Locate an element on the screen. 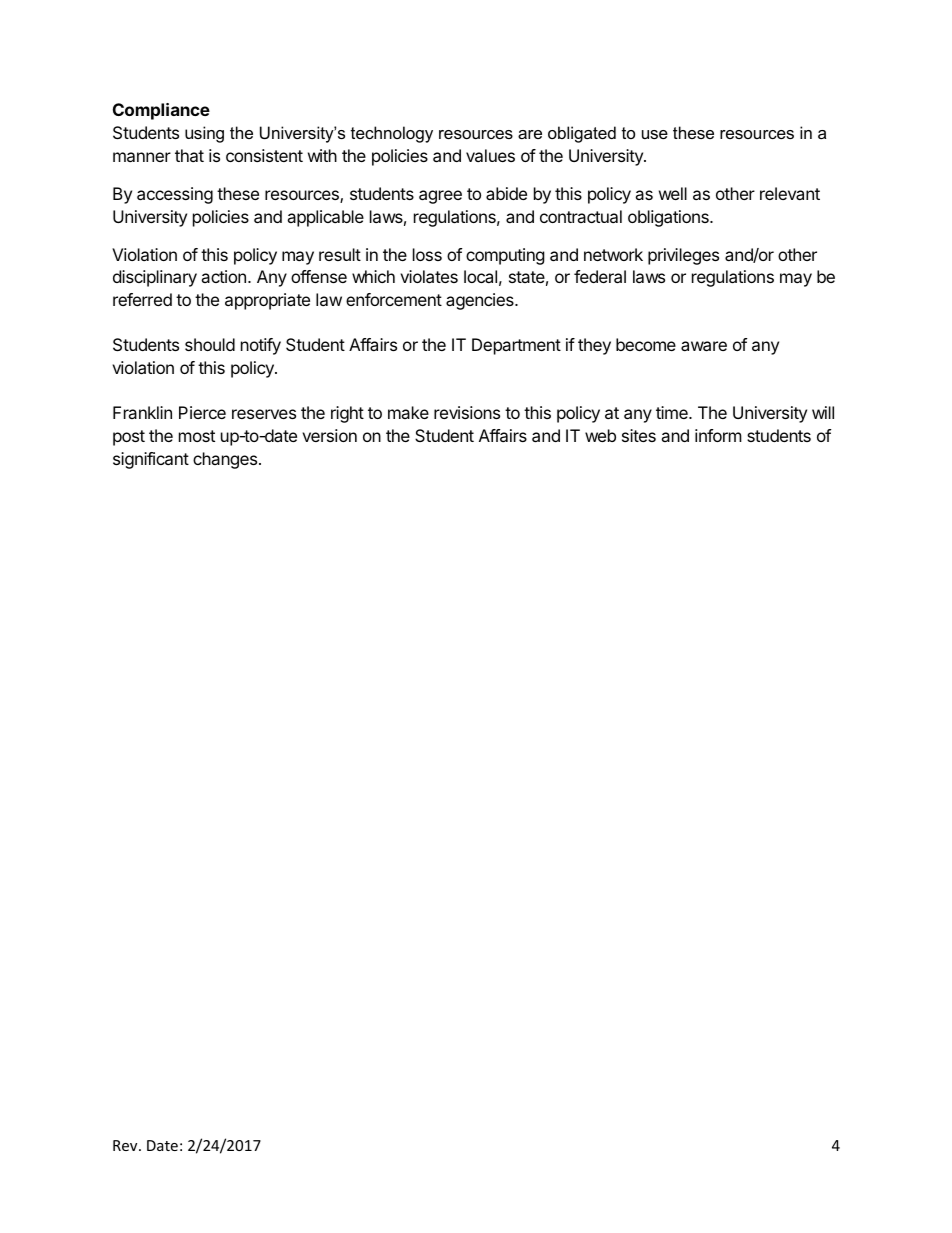  Department is located at coordinates (516, 346).
